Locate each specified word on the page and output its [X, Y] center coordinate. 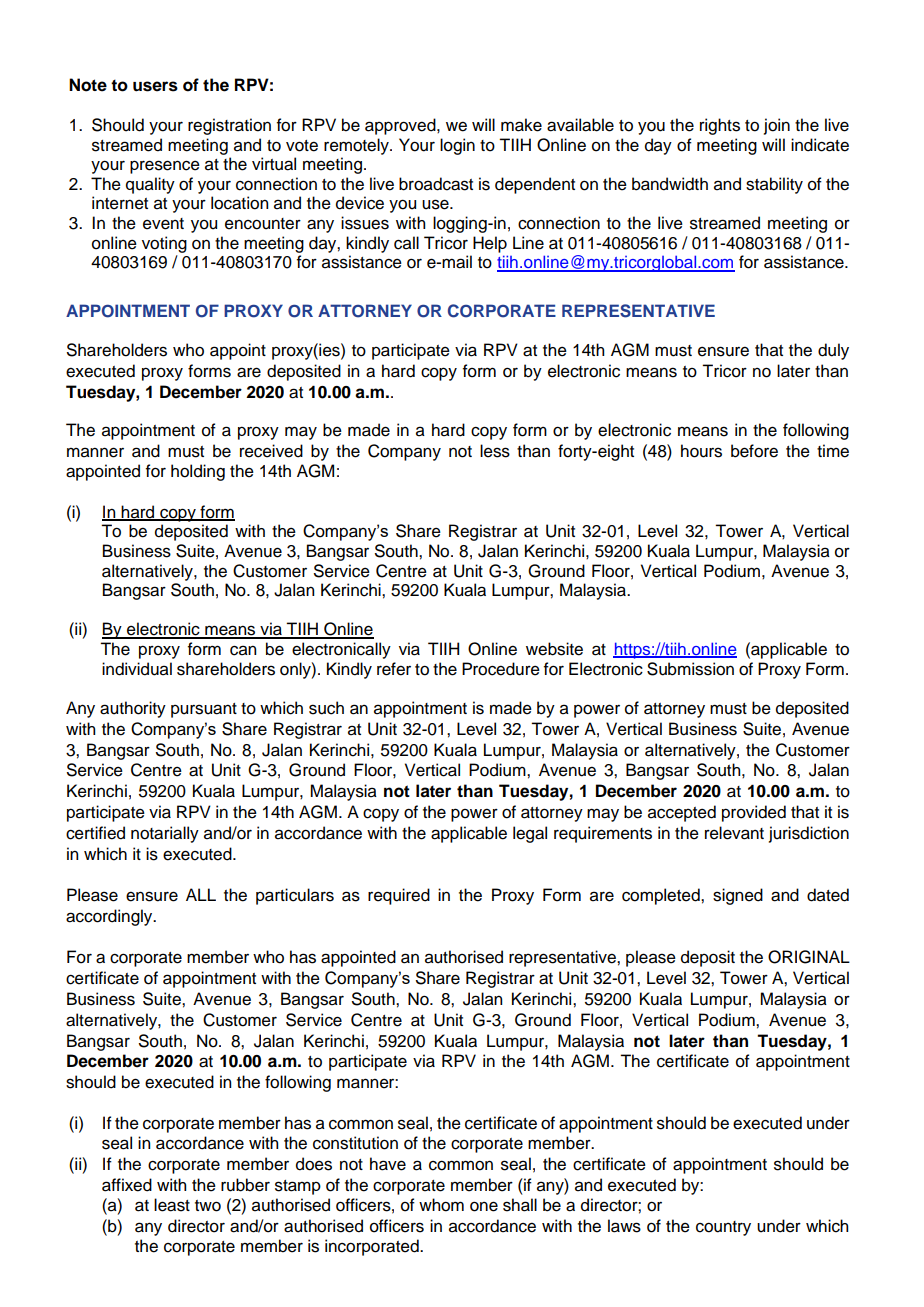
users [155, 86]
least [172, 1205]
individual [137, 669]
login [457, 146]
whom [441, 1205]
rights [720, 126]
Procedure [501, 669]
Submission [690, 669]
